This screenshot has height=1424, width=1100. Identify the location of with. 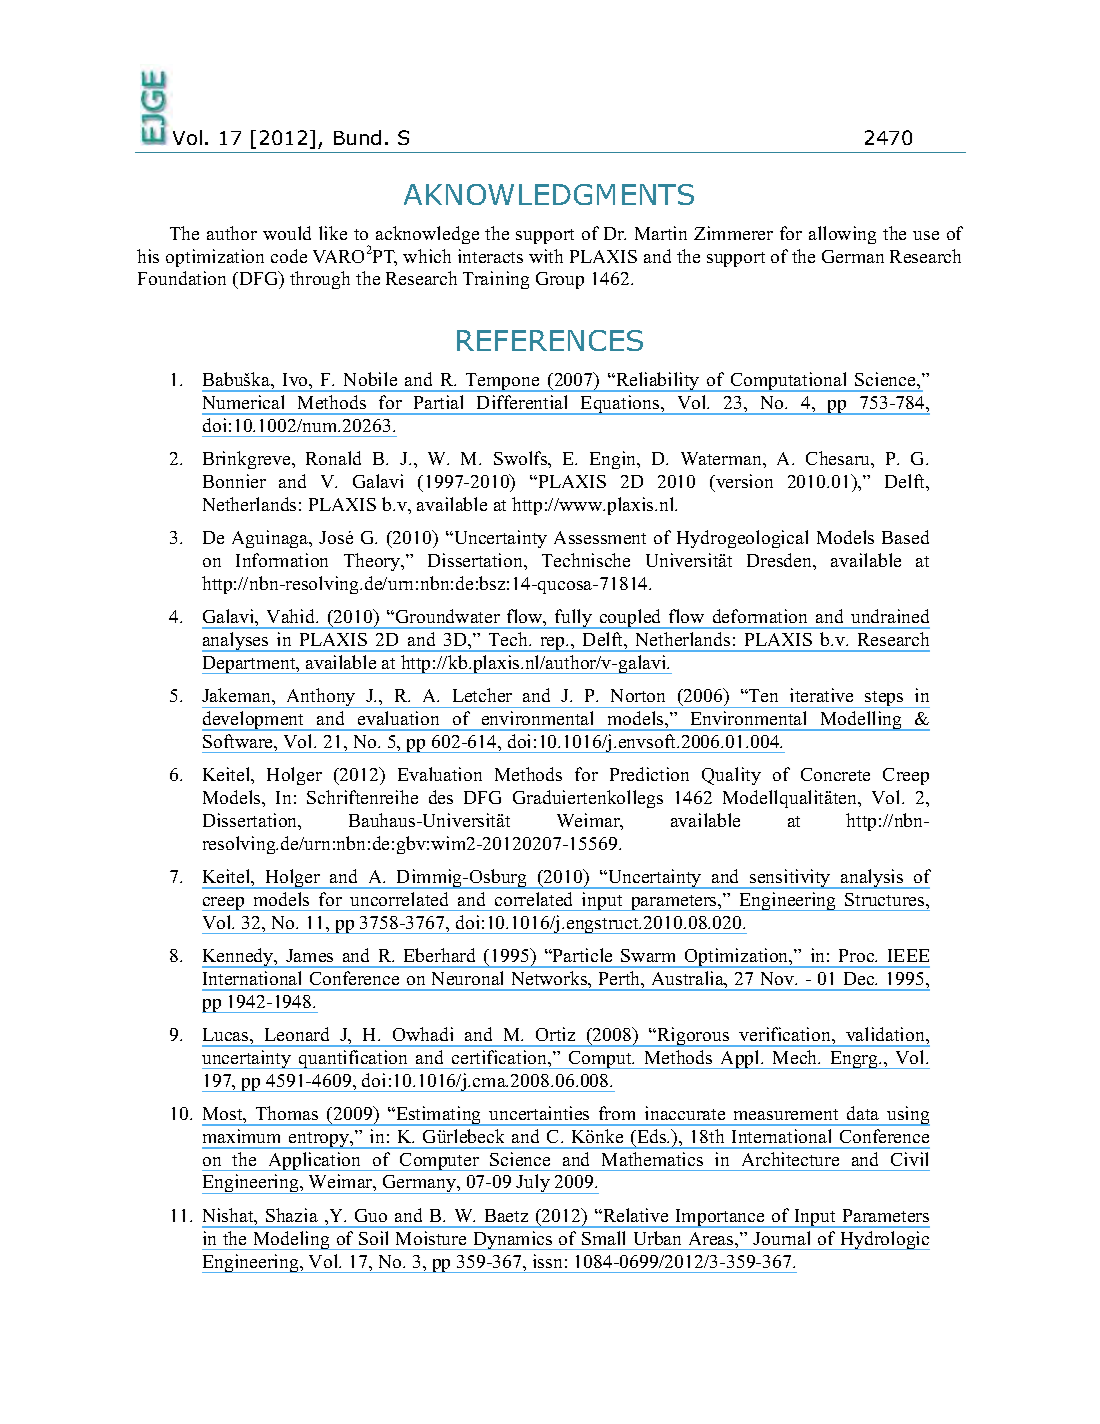
(546, 256).
